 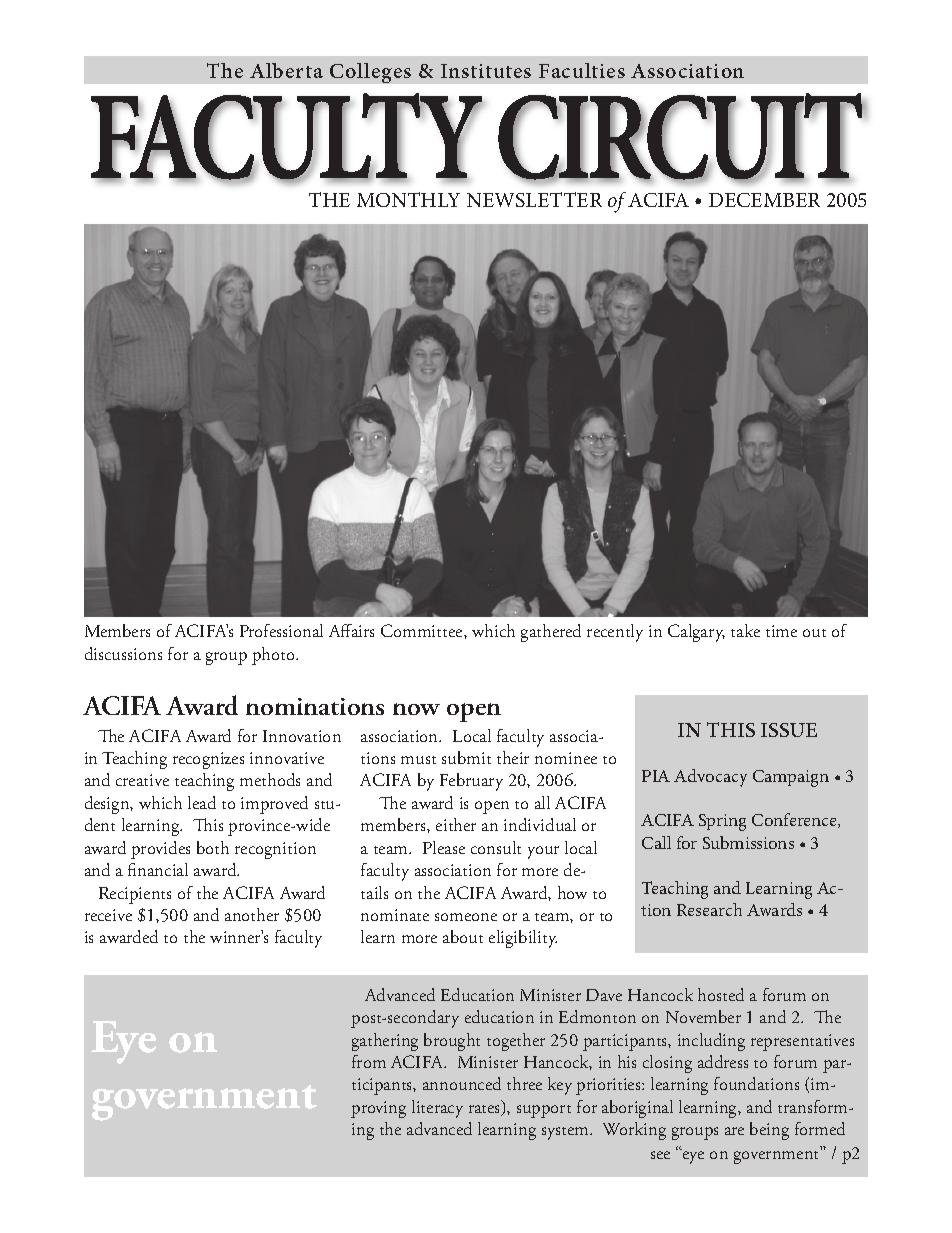 I want to click on take, so click(x=745, y=630).
